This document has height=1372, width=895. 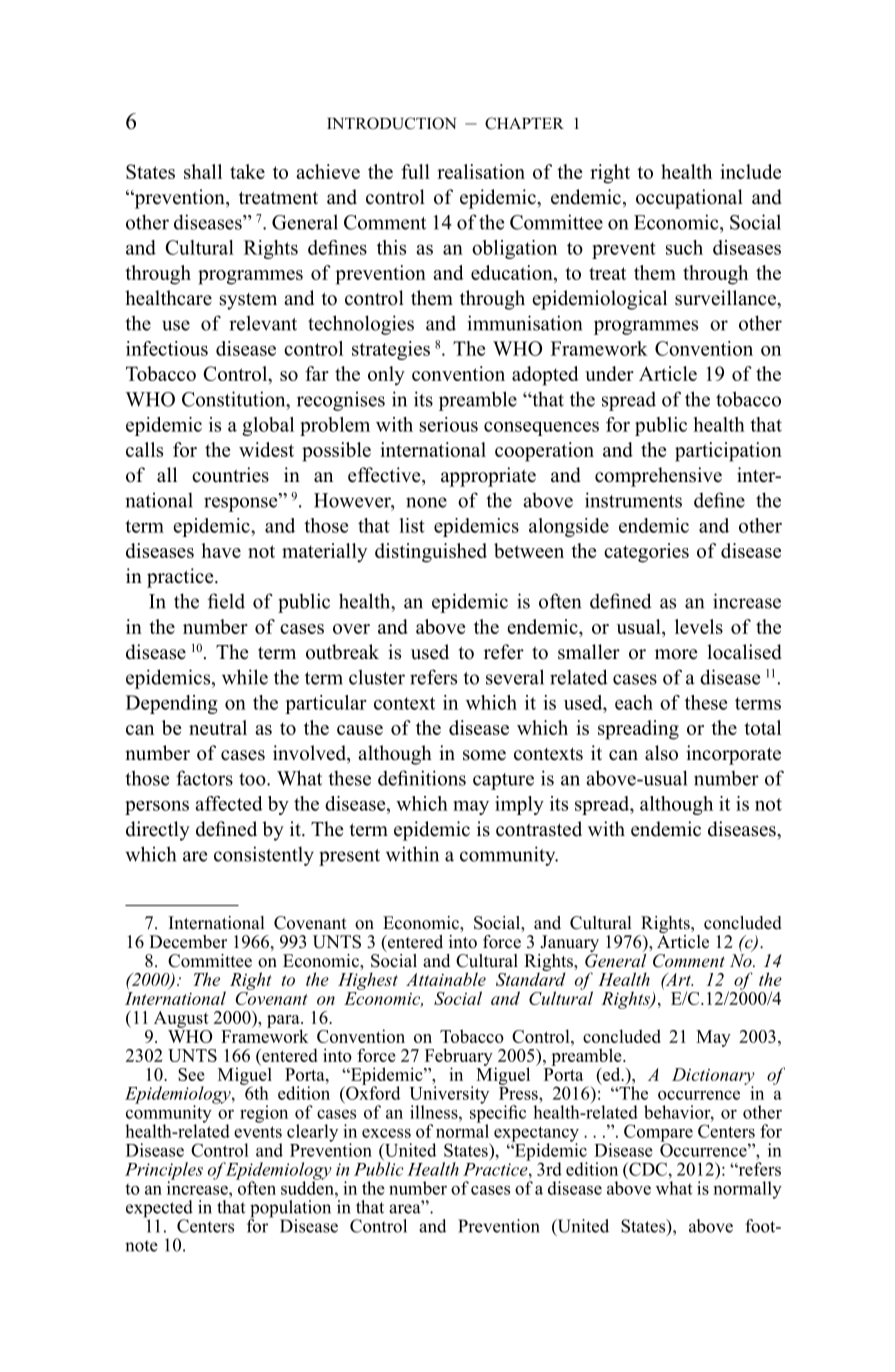 I want to click on realisation, so click(x=481, y=171).
